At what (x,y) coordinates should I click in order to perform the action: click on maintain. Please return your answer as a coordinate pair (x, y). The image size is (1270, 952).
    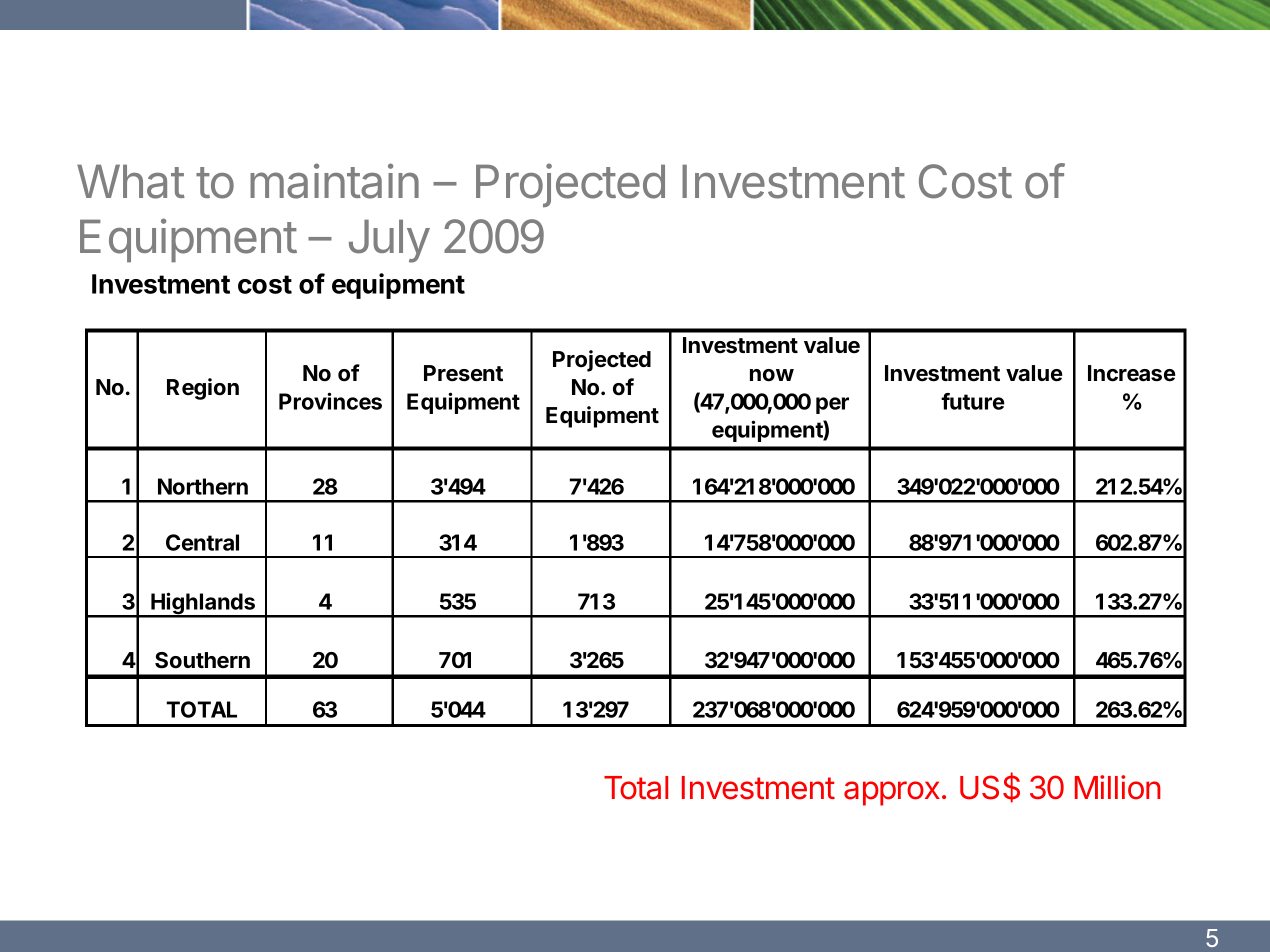
    Looking at the image, I should click on (334, 181).
